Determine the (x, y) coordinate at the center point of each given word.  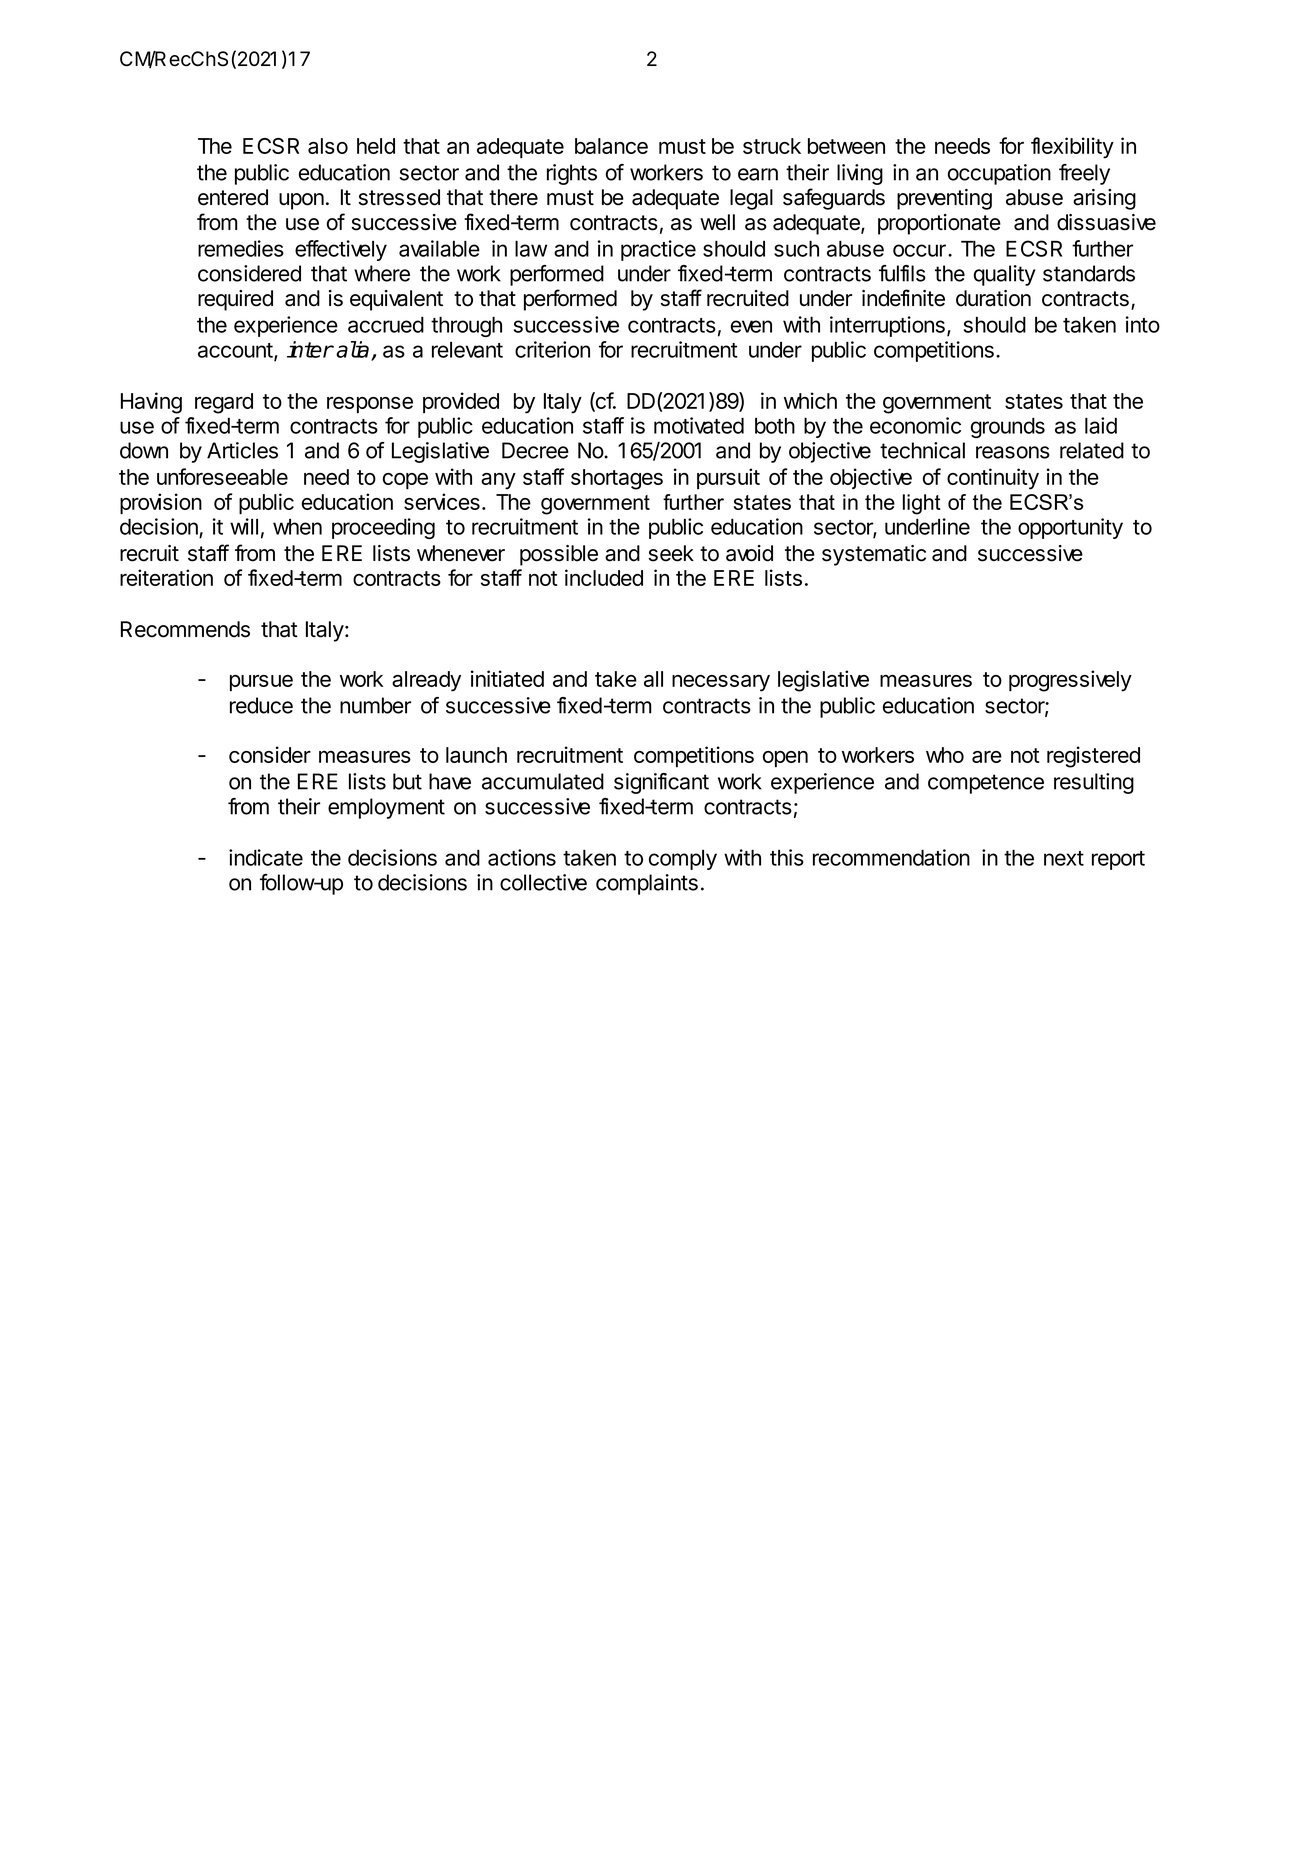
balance (611, 146)
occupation (999, 174)
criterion (552, 349)
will (244, 526)
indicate (266, 857)
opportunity (1070, 528)
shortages (617, 479)
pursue (261, 683)
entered (233, 197)
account (235, 350)
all (653, 679)
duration (993, 298)
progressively (1070, 681)
